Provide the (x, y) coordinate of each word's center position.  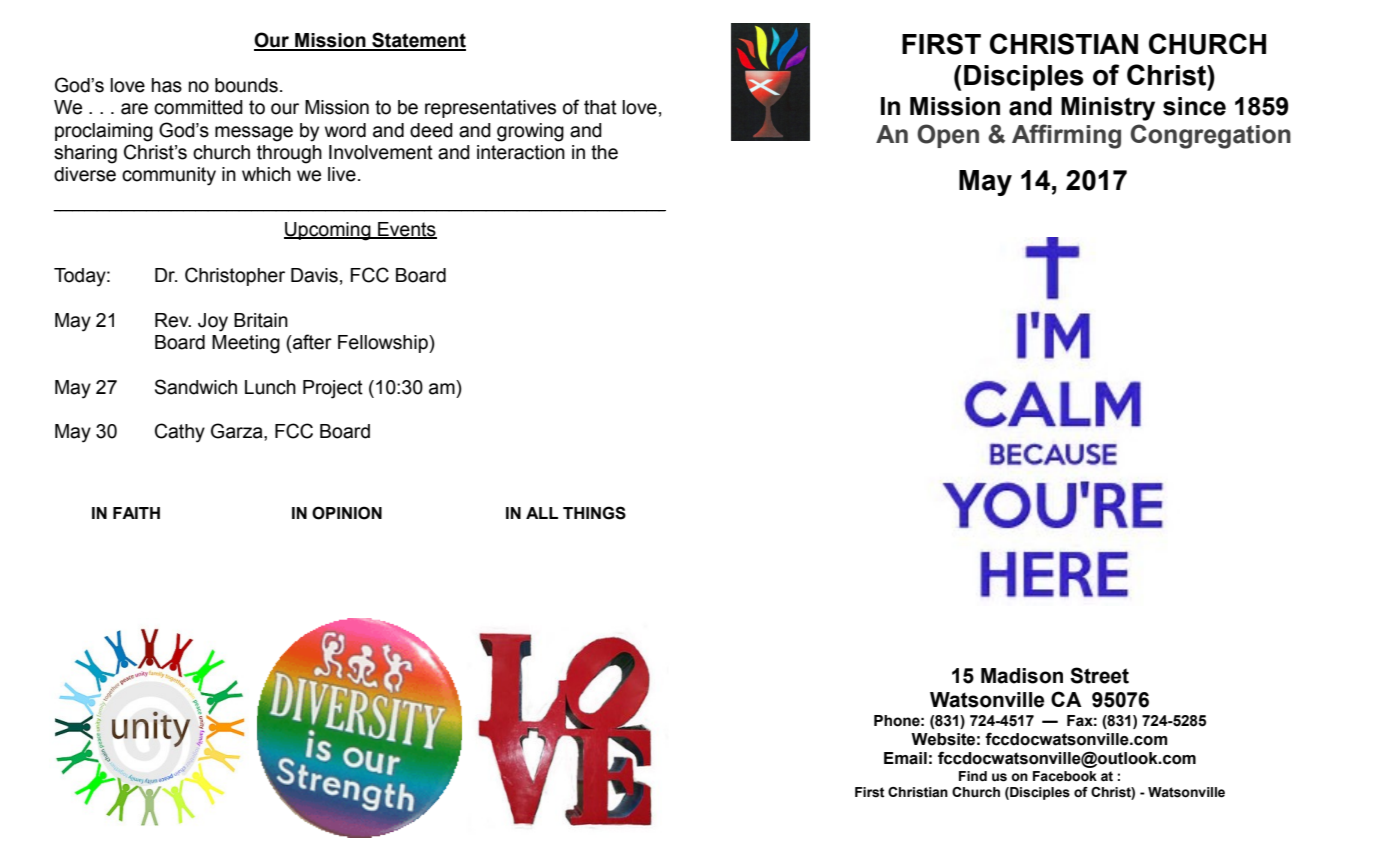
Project (333, 389)
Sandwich (196, 387)
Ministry (1108, 109)
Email (905, 758)
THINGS (594, 513)
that (600, 107)
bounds (246, 85)
